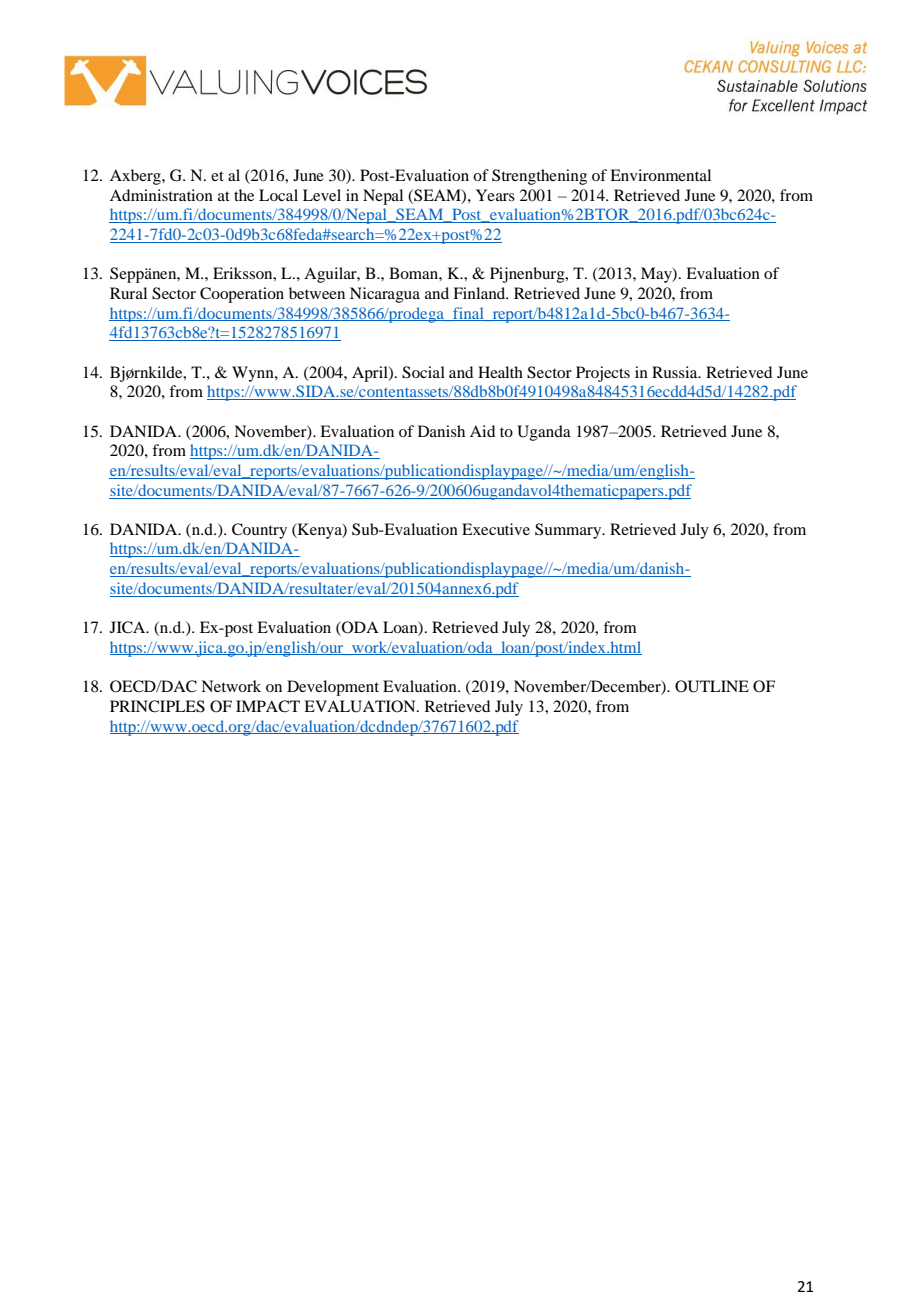  Describe the element at coordinates (496, 529) in the screenshot. I see `Executive` at that location.
